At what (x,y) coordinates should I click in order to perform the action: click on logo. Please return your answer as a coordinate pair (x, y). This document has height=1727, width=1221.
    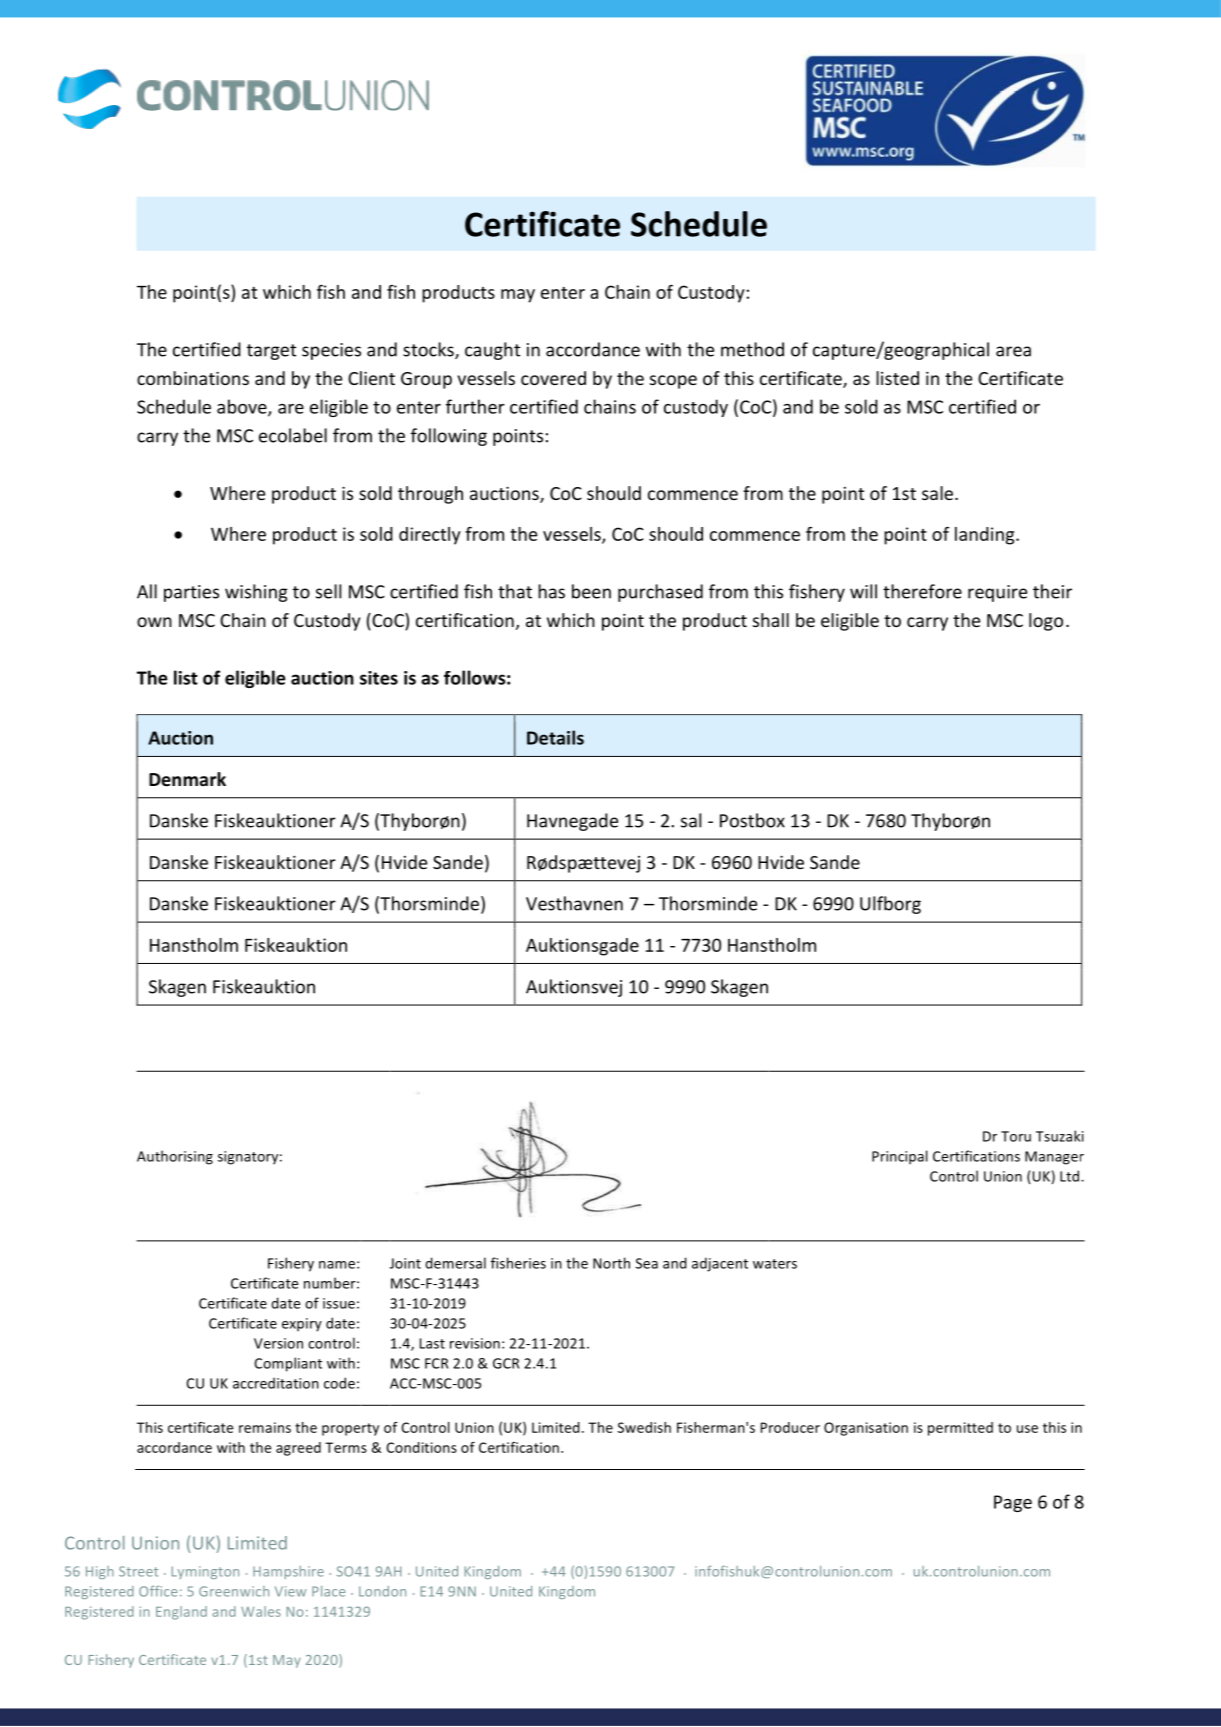
    Looking at the image, I should click on (1046, 622).
